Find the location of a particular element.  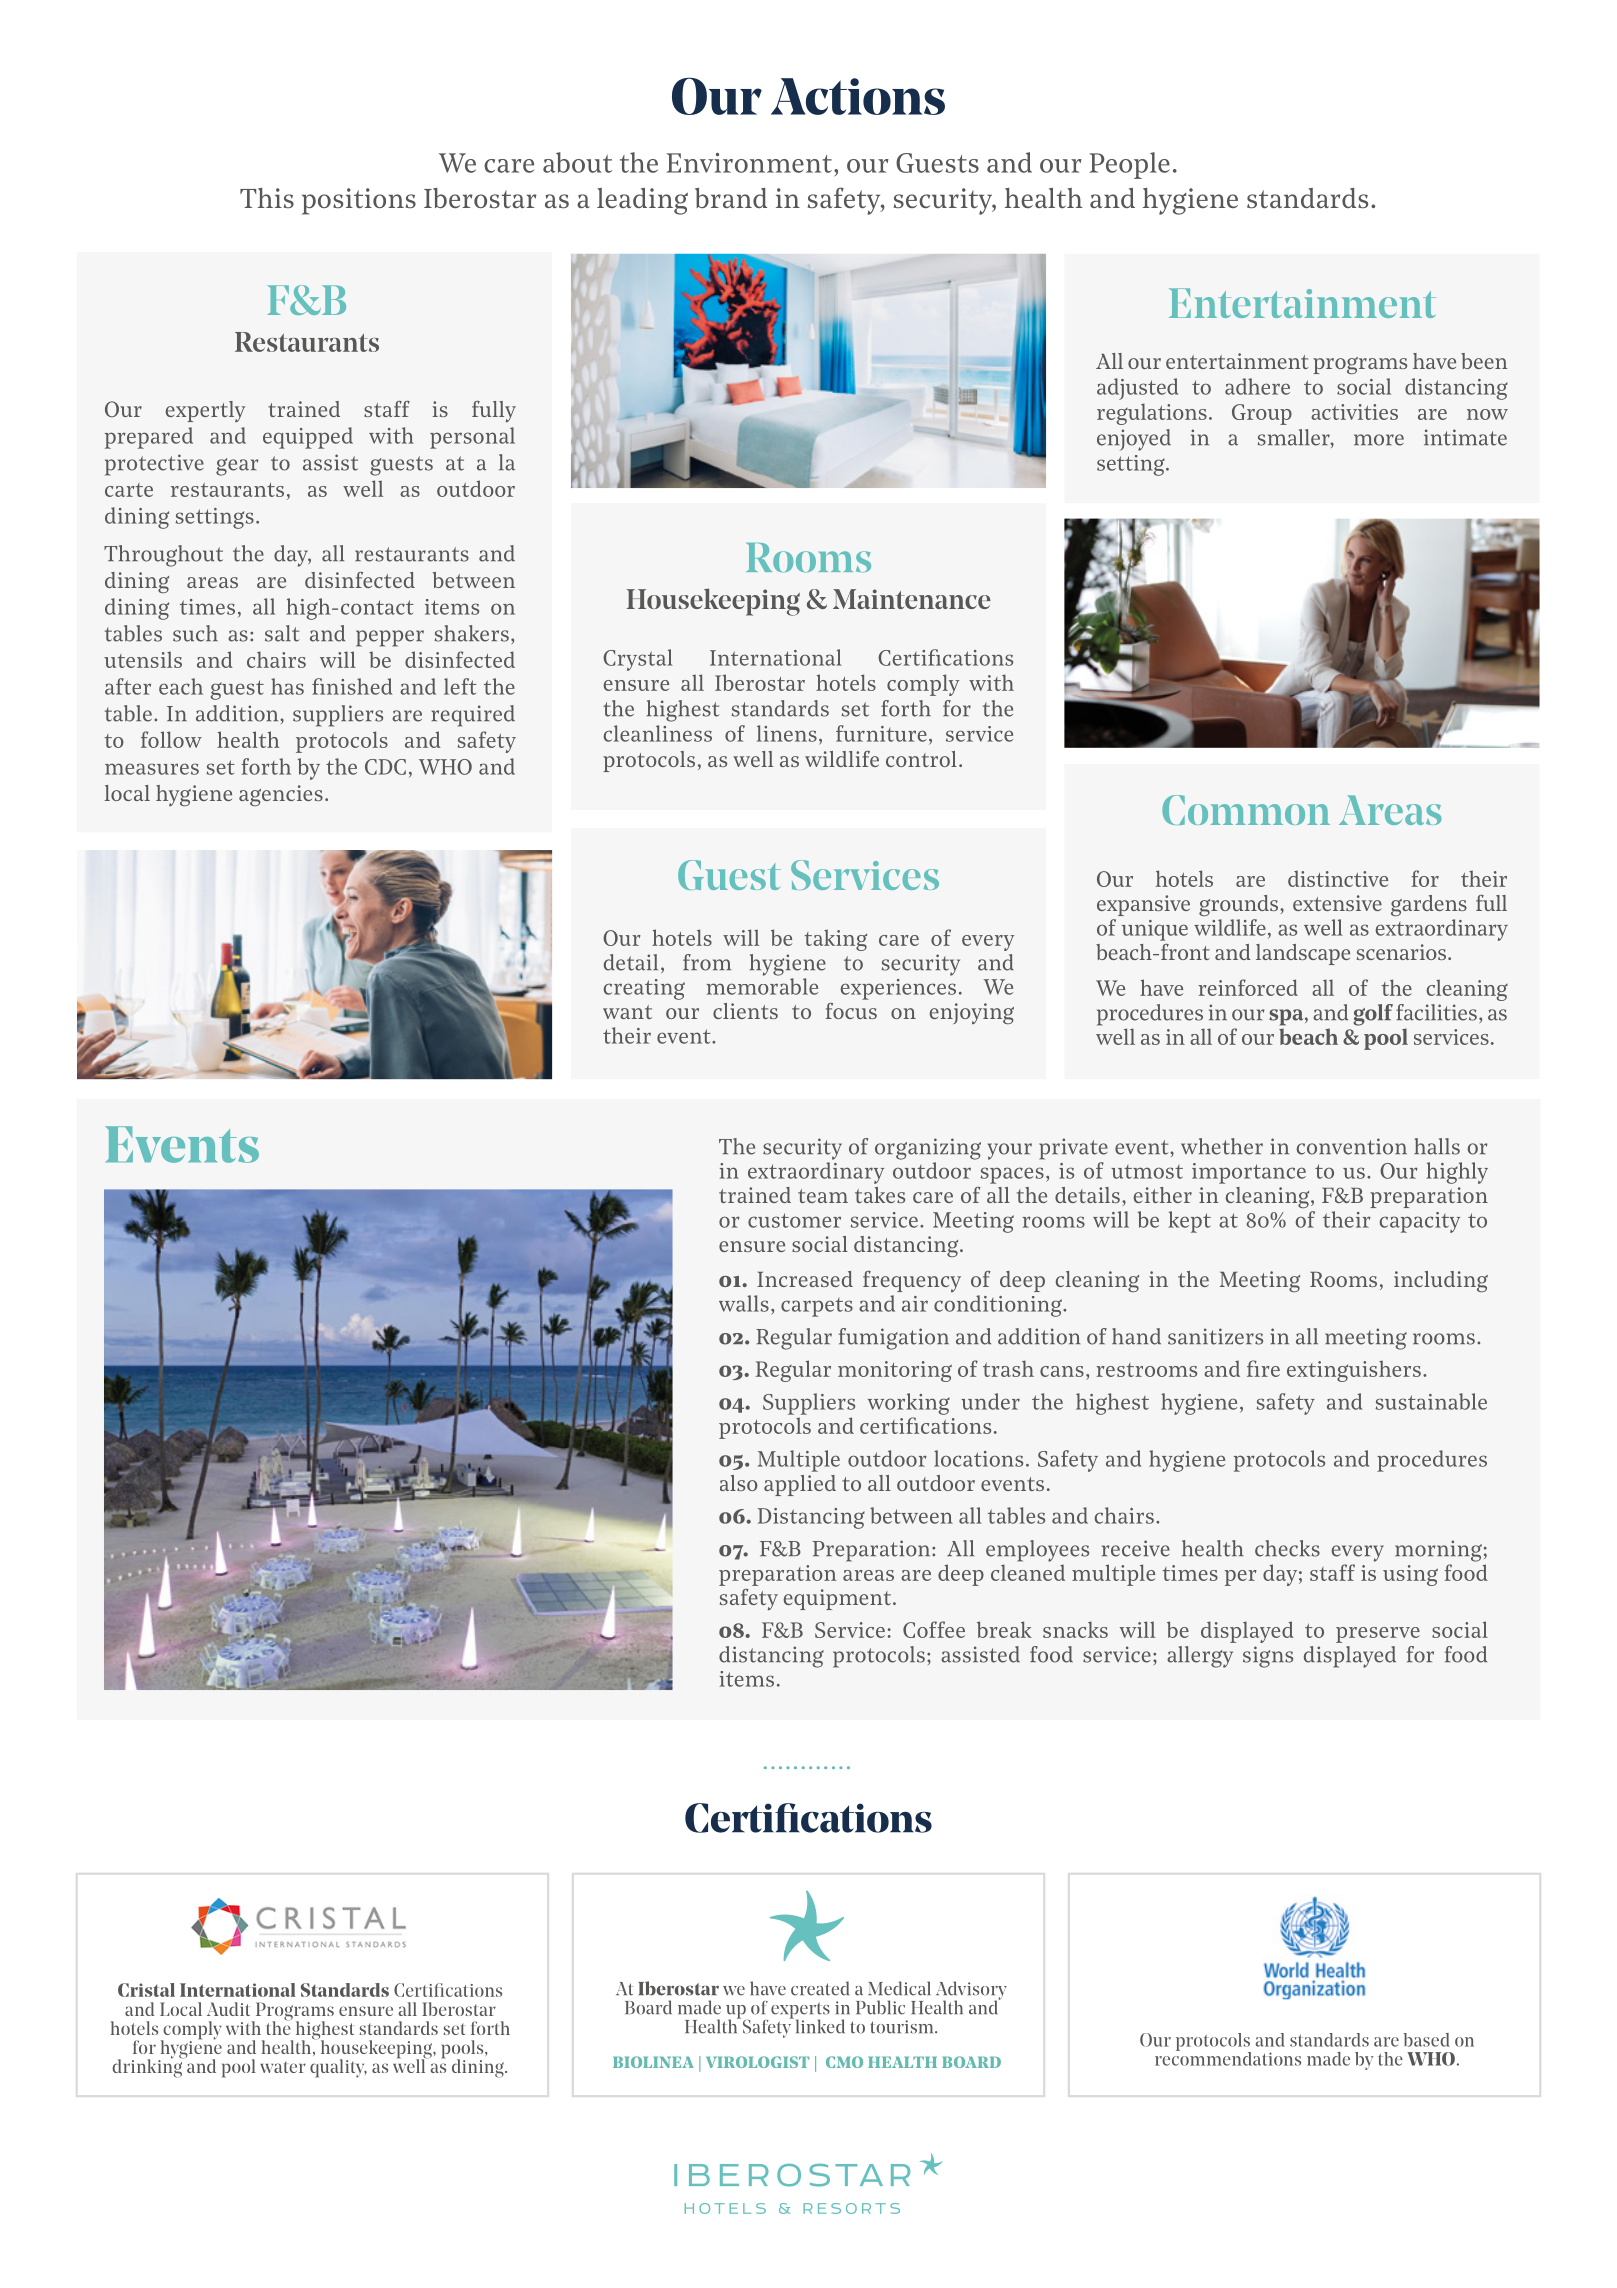

Audit is located at coordinates (228, 2009).
